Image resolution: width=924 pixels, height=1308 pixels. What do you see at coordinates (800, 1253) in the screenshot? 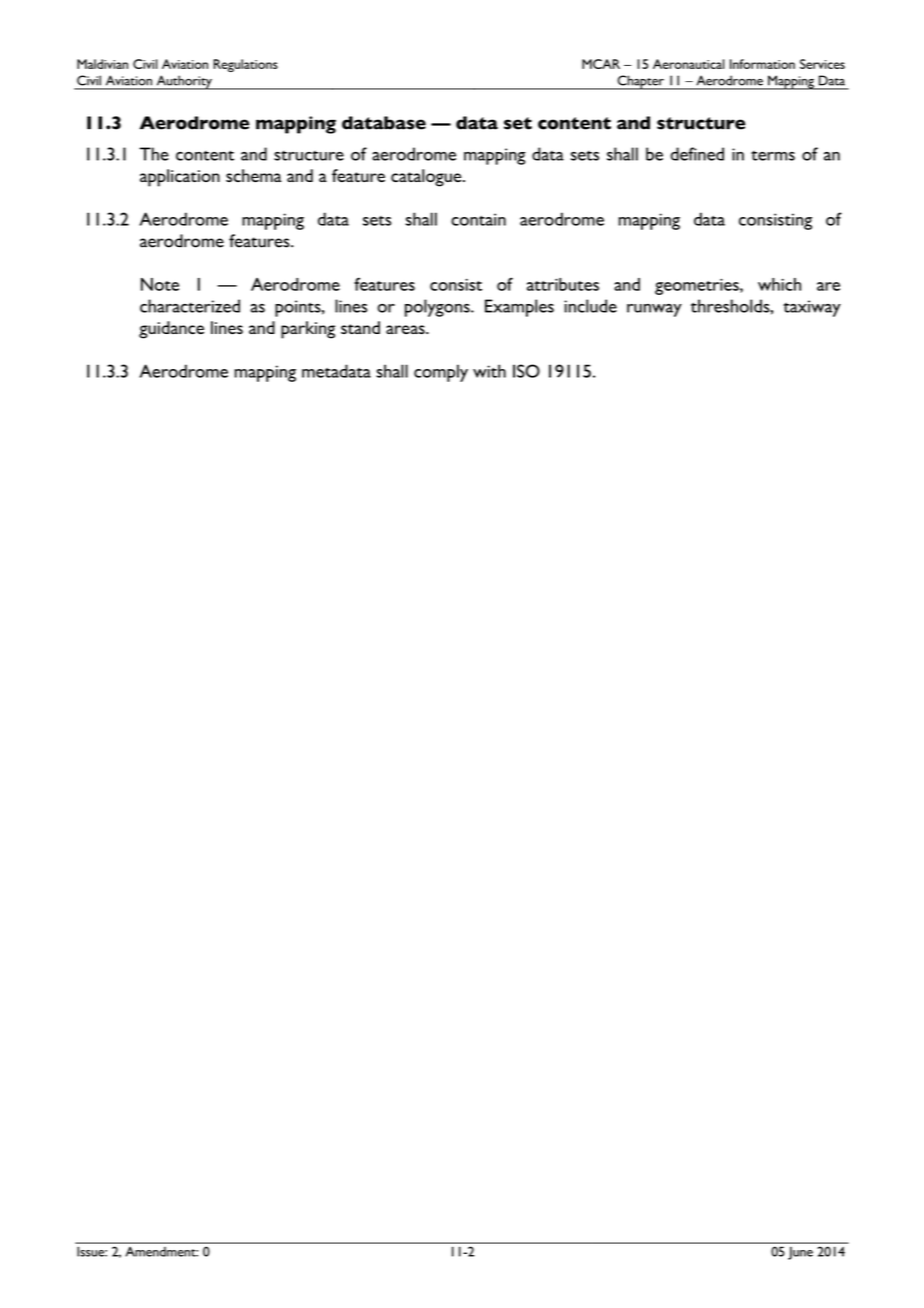
I see `June` at bounding box center [800, 1253].
